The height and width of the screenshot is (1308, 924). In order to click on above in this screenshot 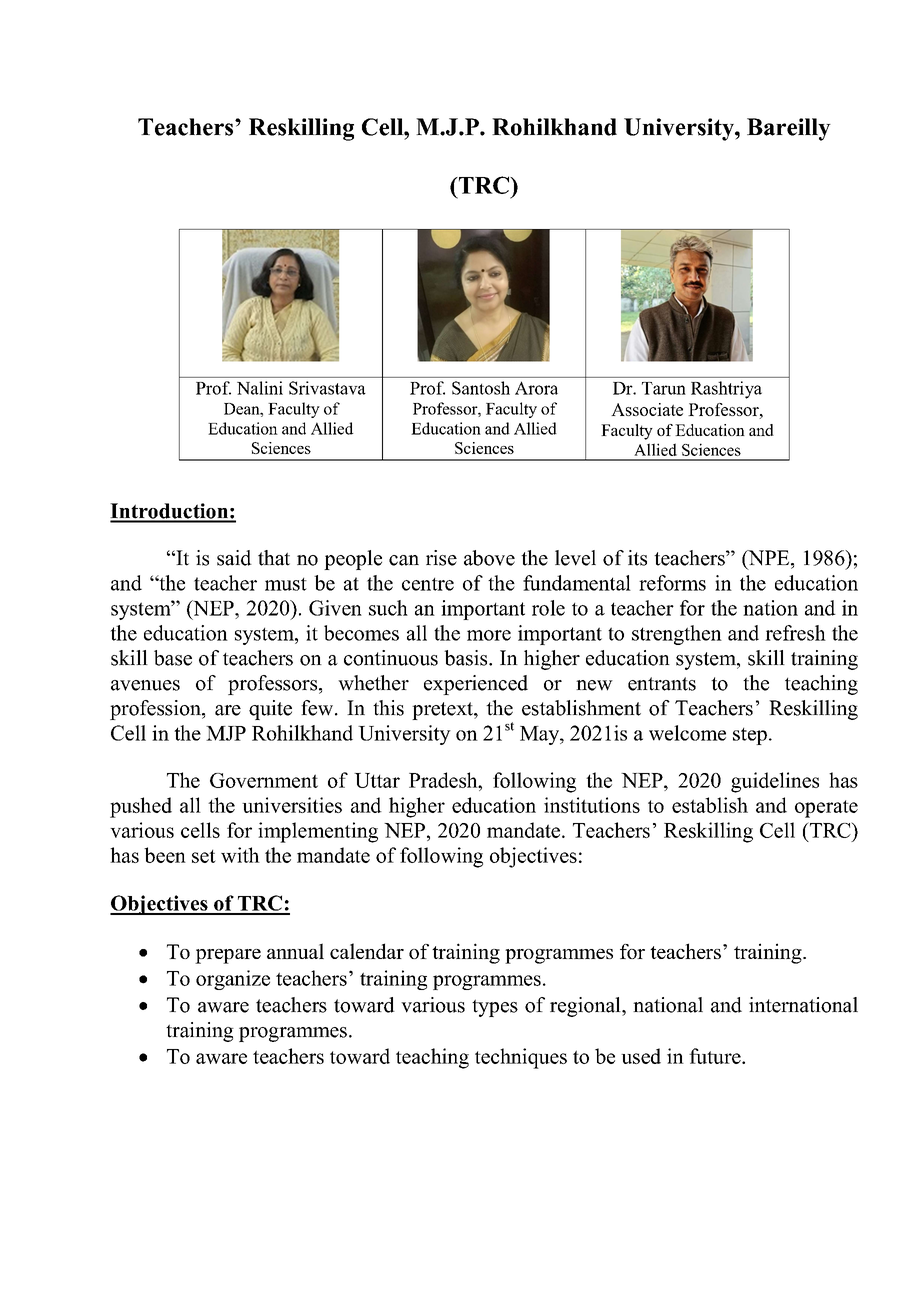, I will do `click(489, 558)`.
